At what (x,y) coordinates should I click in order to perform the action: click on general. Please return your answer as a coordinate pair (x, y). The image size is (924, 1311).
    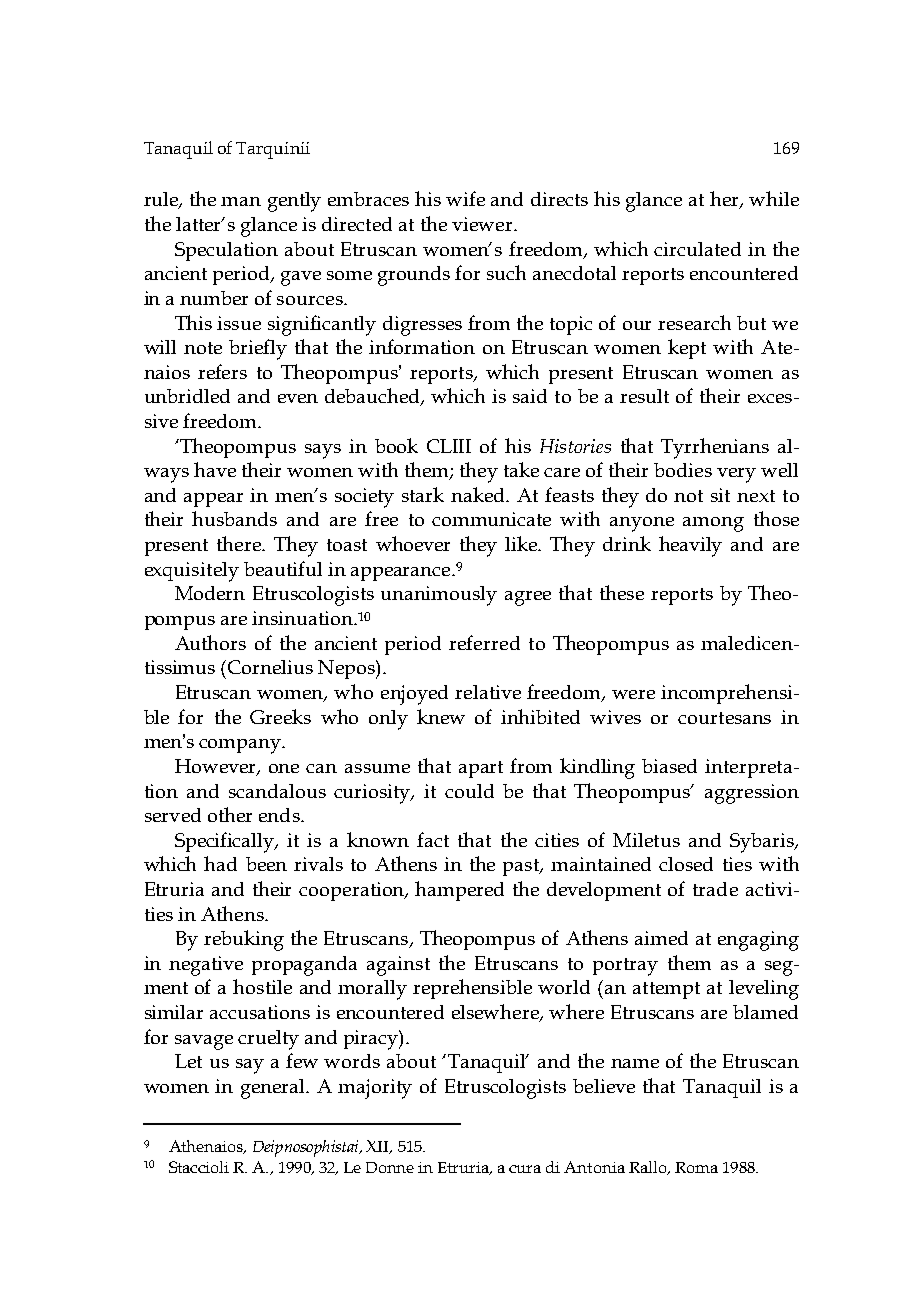
    Looking at the image, I should click on (274, 1089).
